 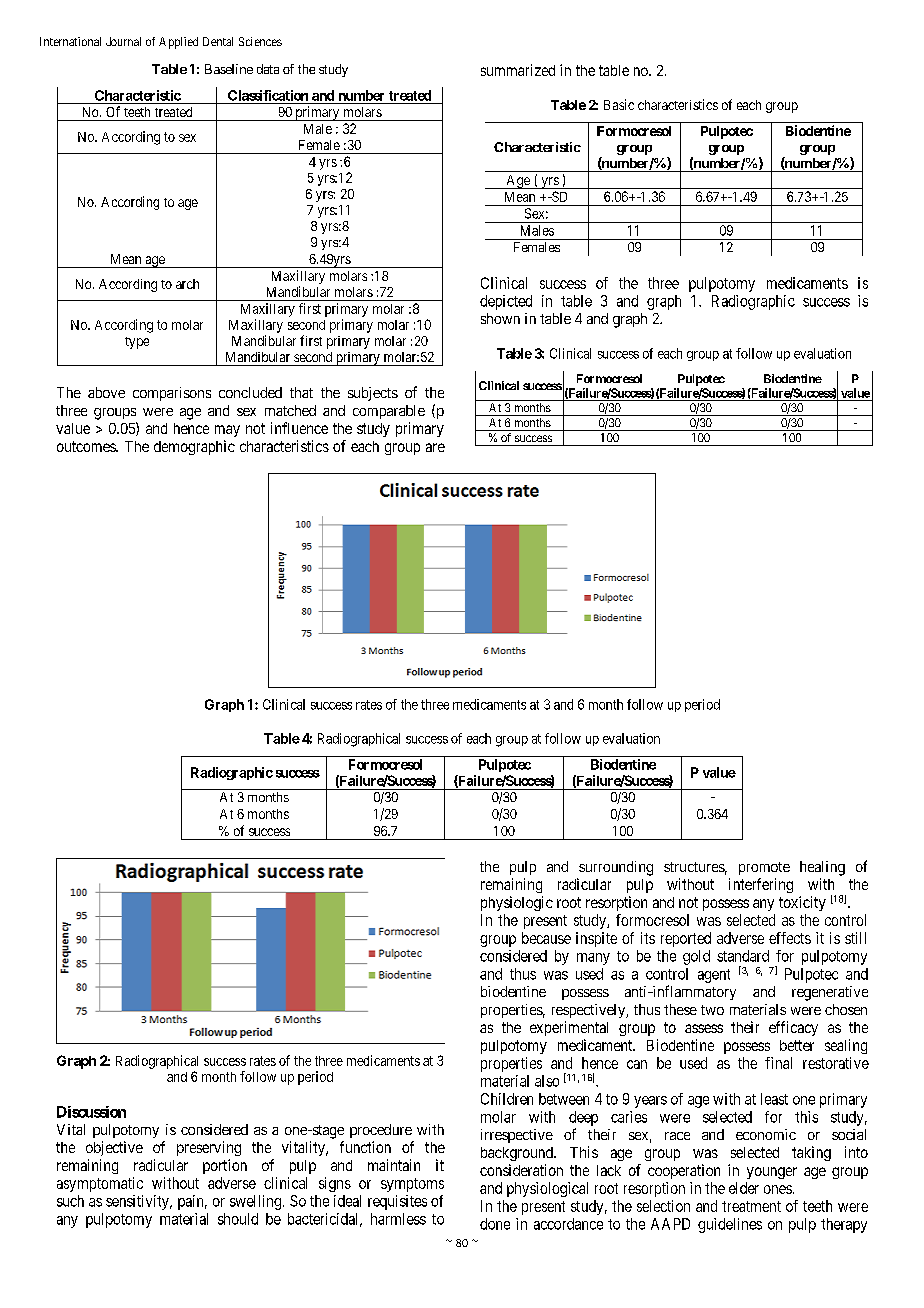 What do you see at coordinates (619, 104) in the screenshot?
I see `Basic` at bounding box center [619, 104].
